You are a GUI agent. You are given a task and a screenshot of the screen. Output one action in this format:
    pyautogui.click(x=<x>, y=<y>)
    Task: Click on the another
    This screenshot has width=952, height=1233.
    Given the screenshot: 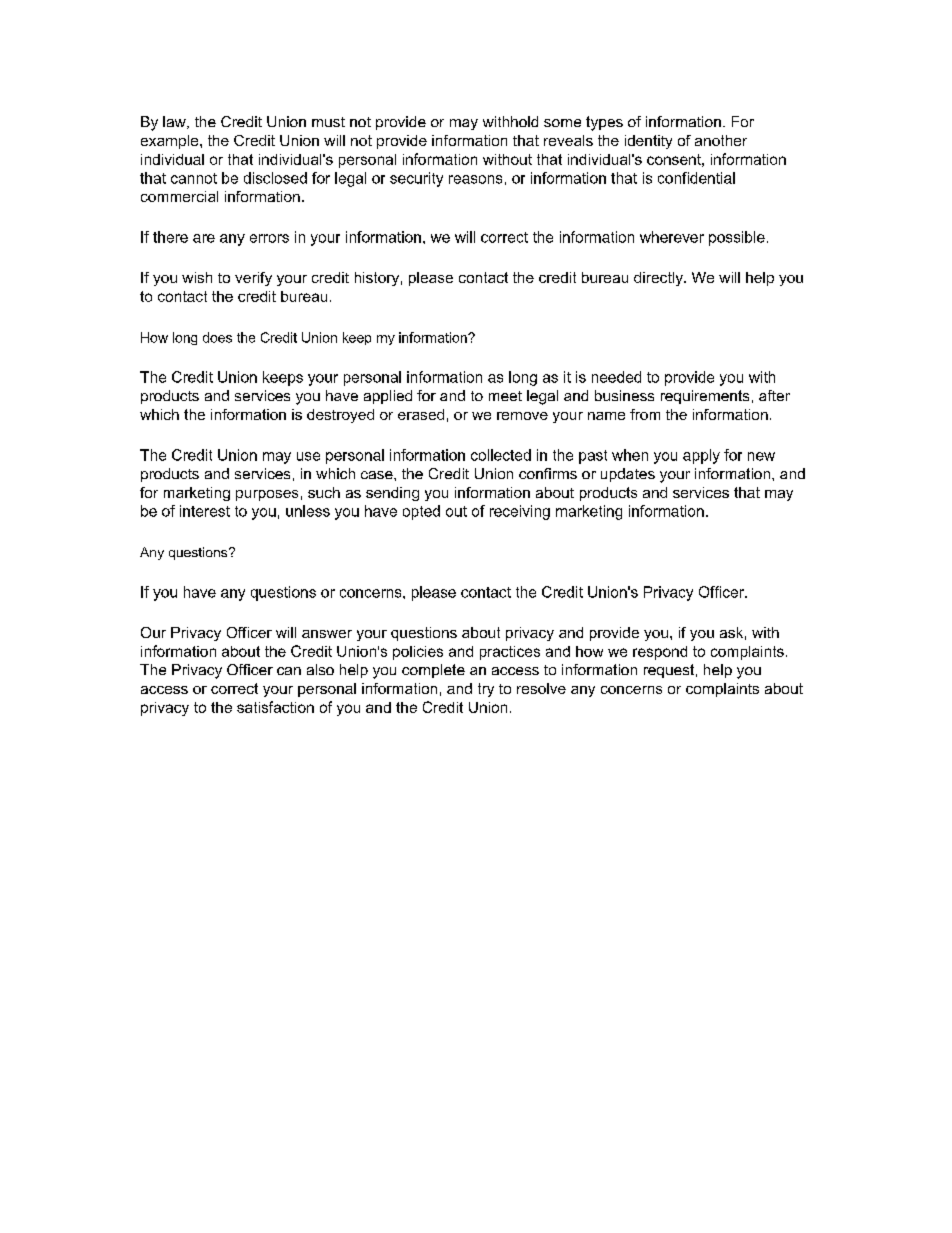 What is the action you would take?
    pyautogui.click(x=721, y=140)
